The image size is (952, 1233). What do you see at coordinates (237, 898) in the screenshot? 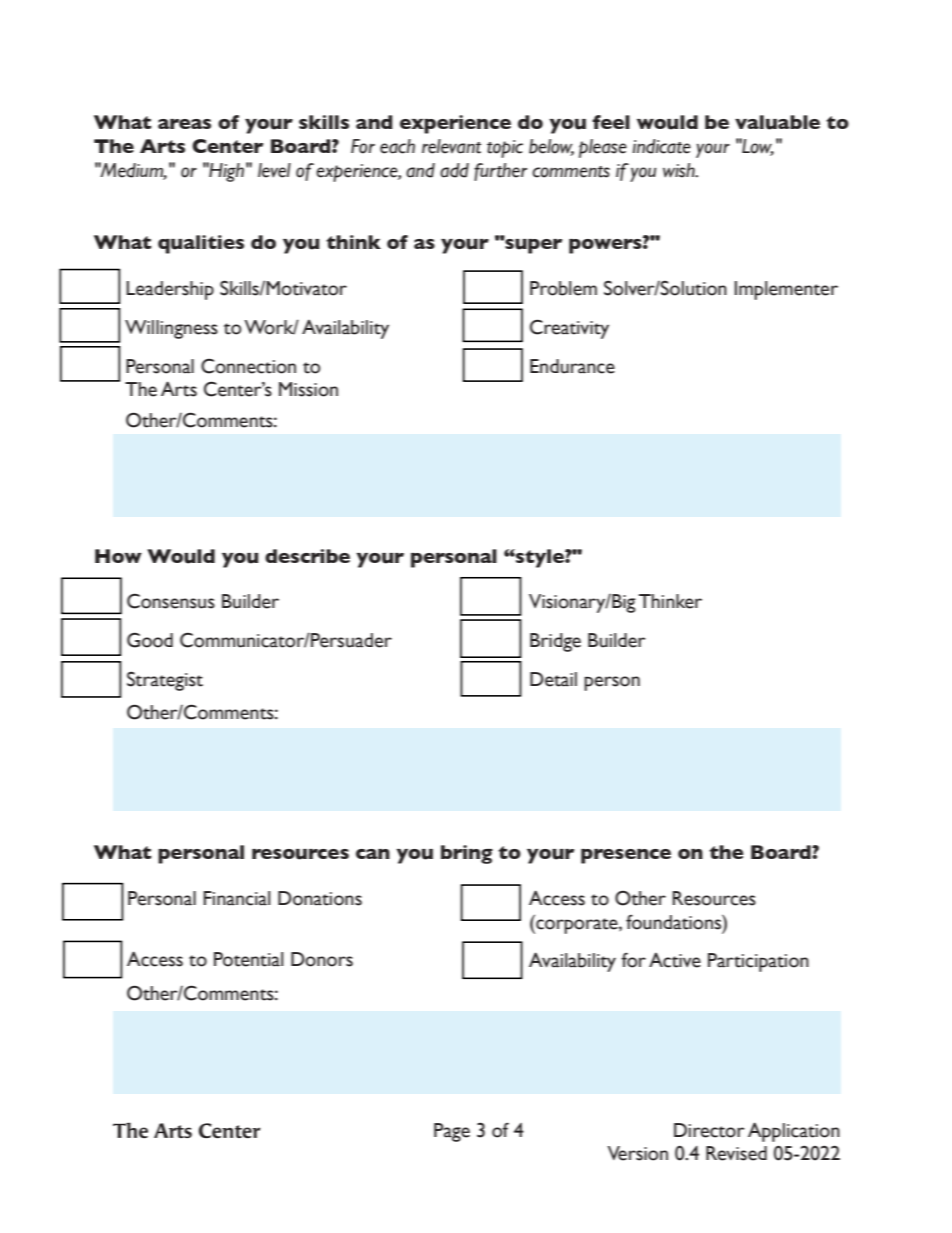
I see `Financial` at bounding box center [237, 898].
